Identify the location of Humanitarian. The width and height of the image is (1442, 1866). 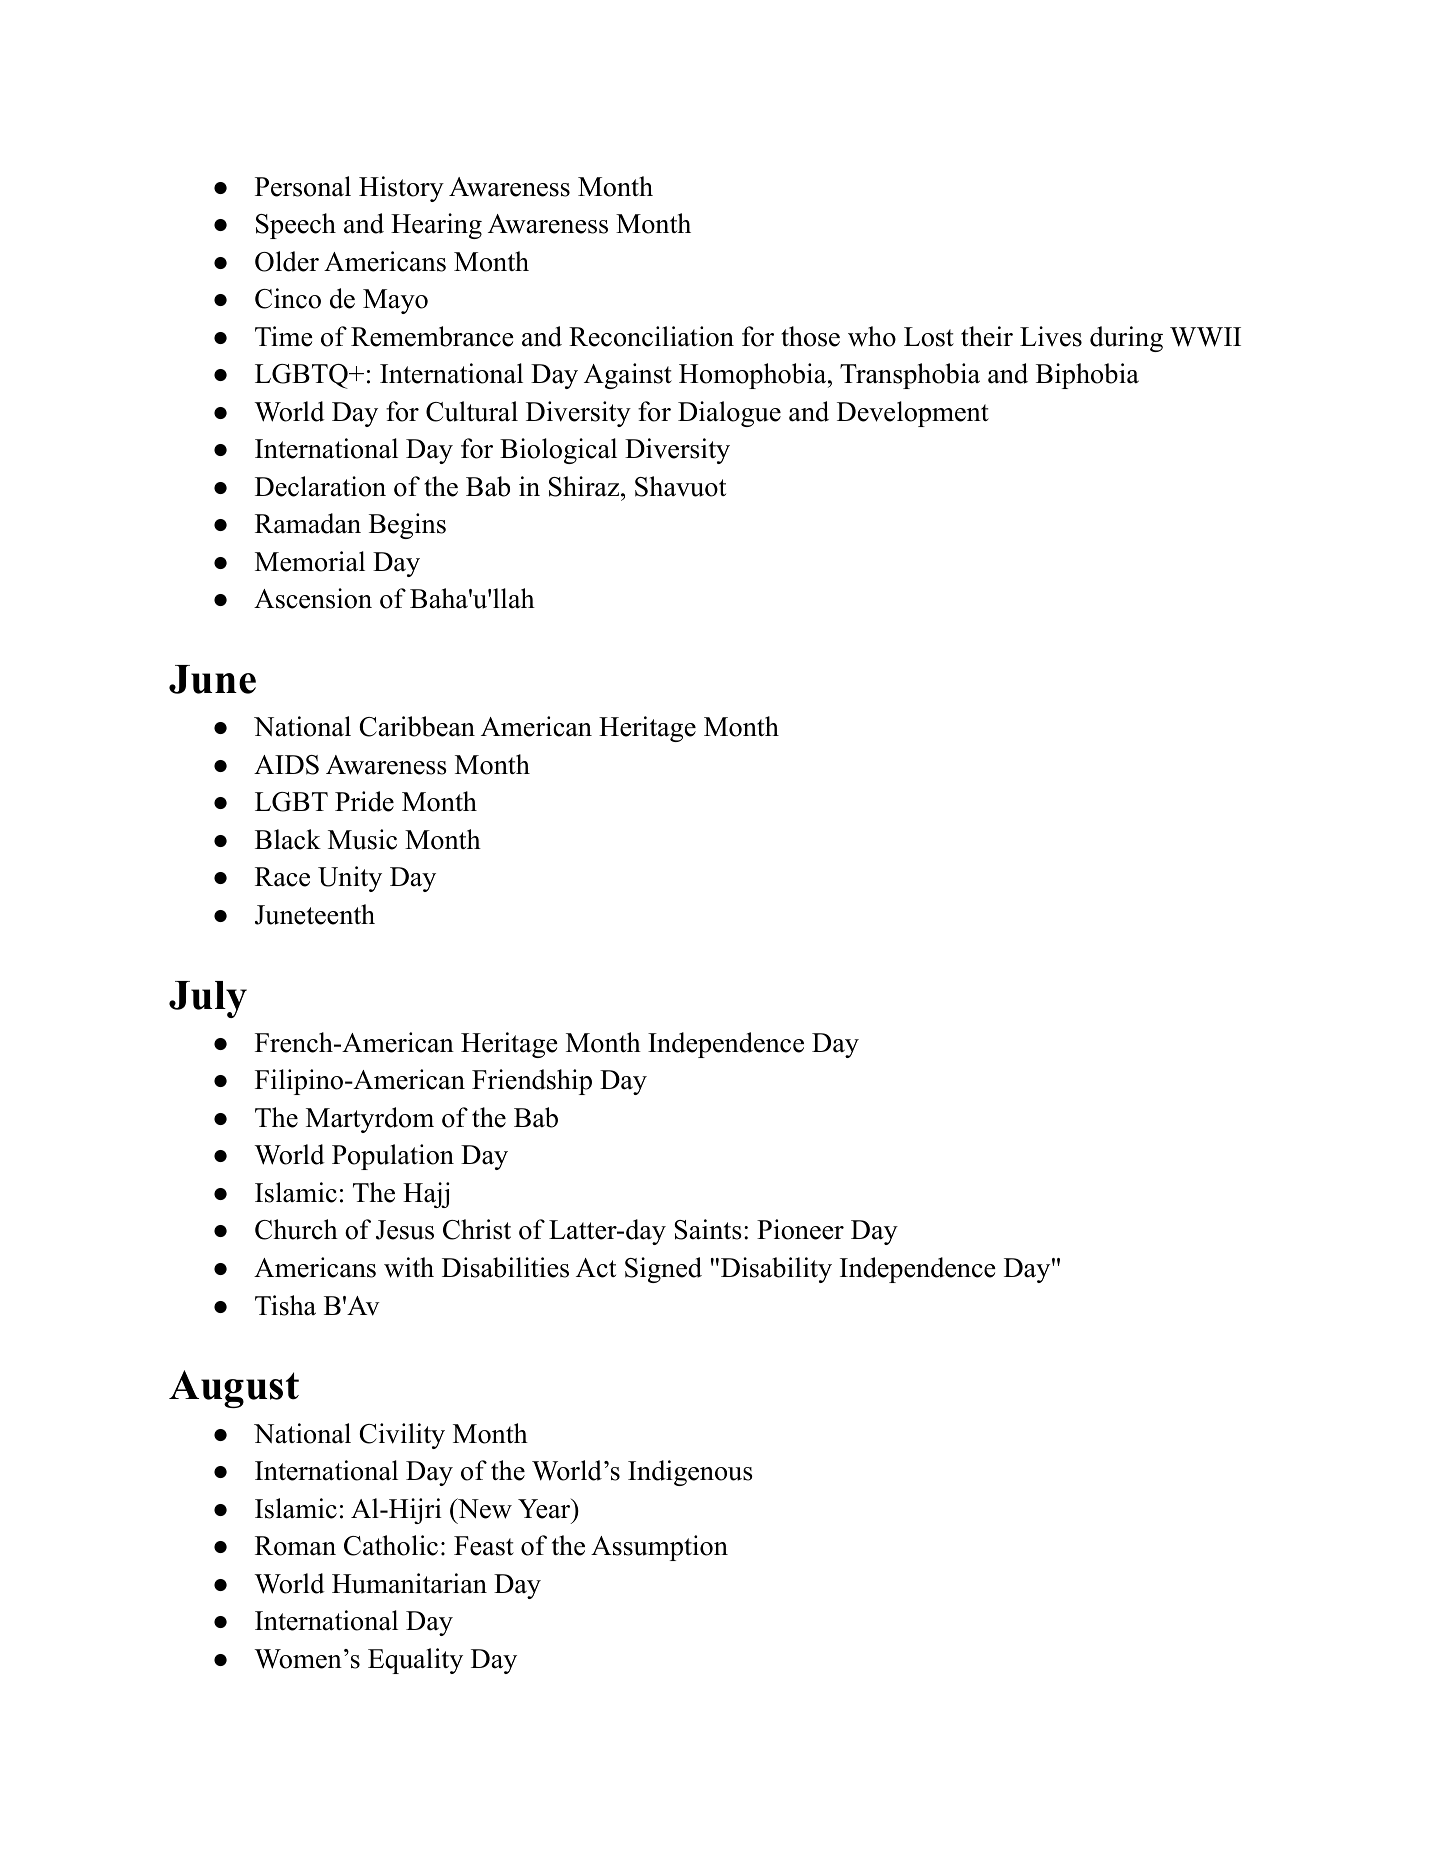
(409, 1583).
